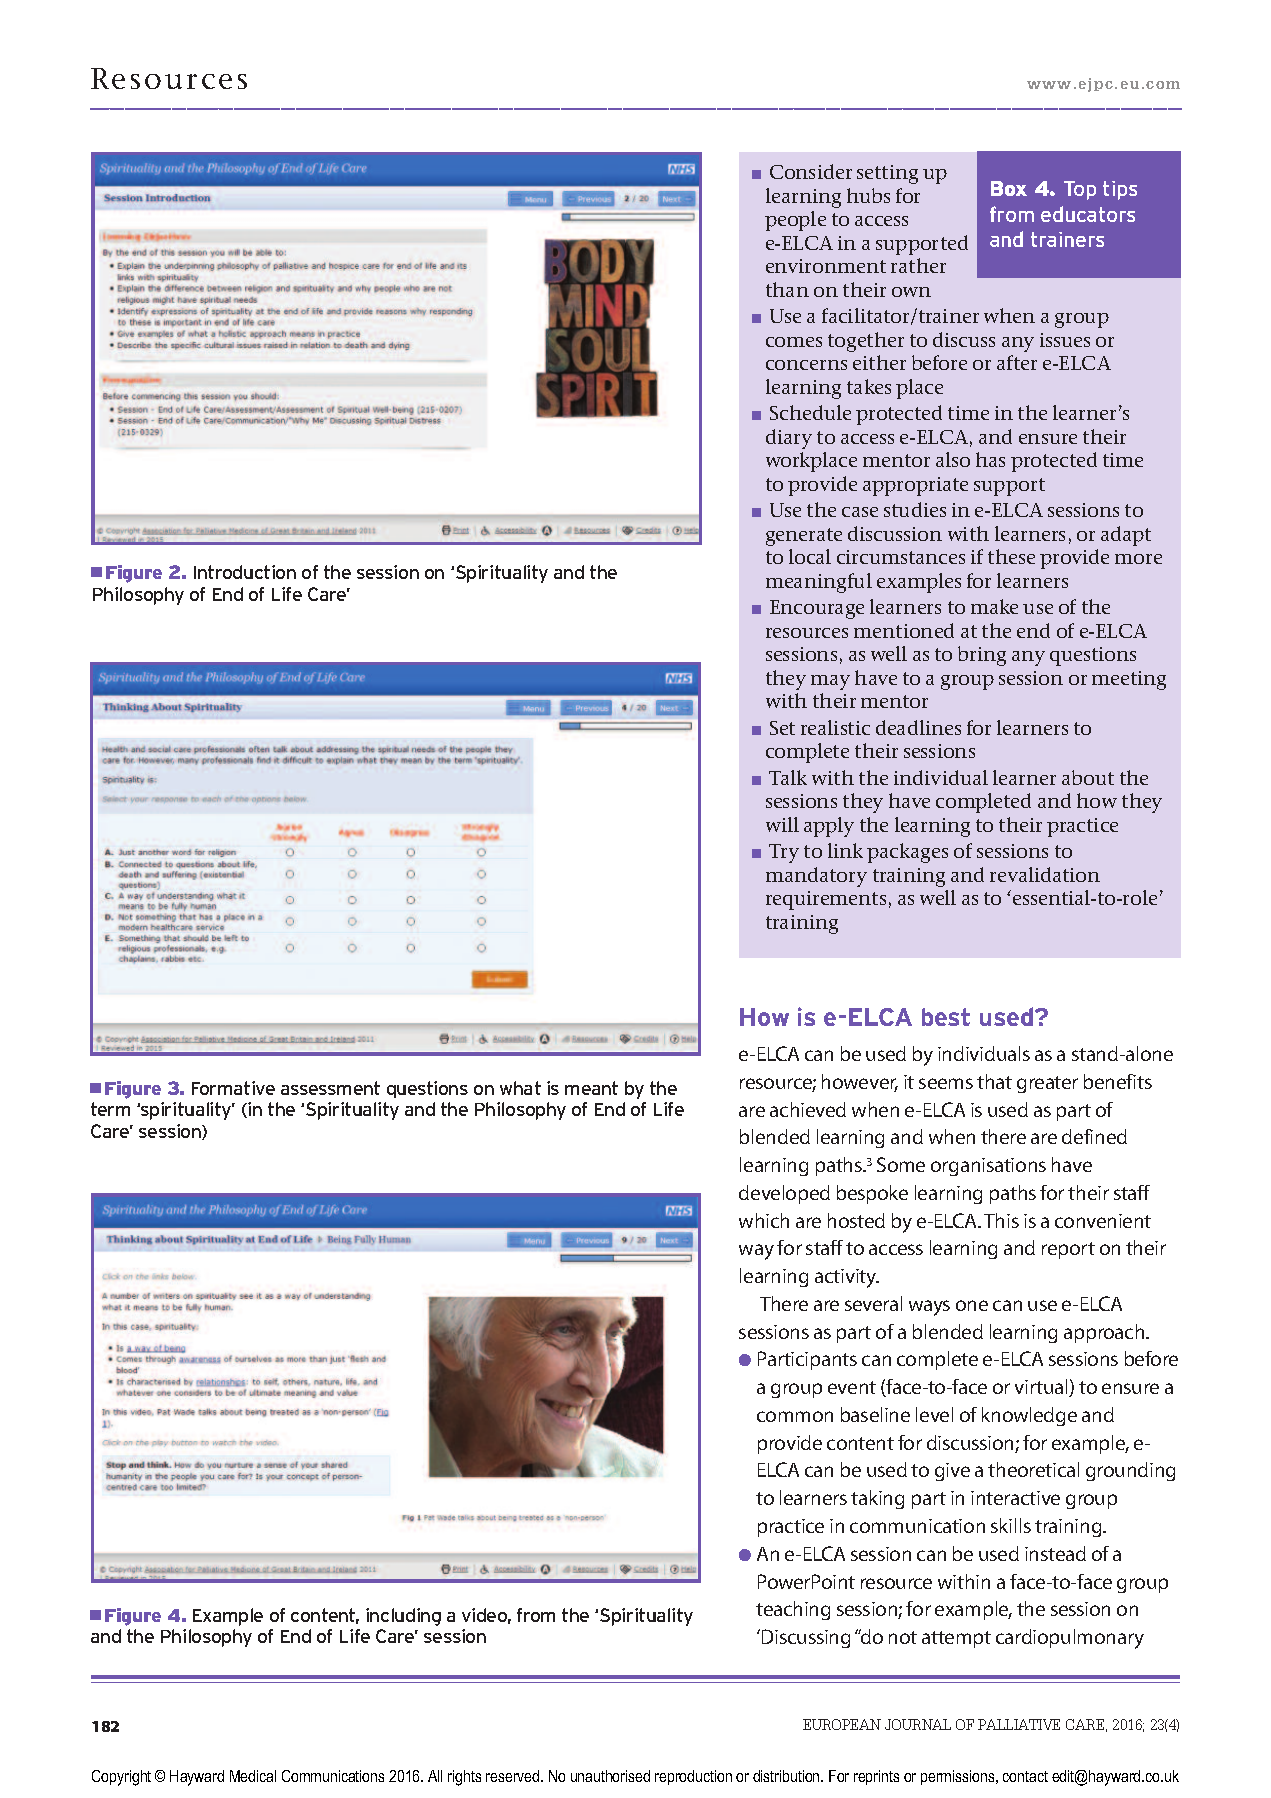 This page has width=1271, height=1798. I want to click on generate, so click(804, 537).
